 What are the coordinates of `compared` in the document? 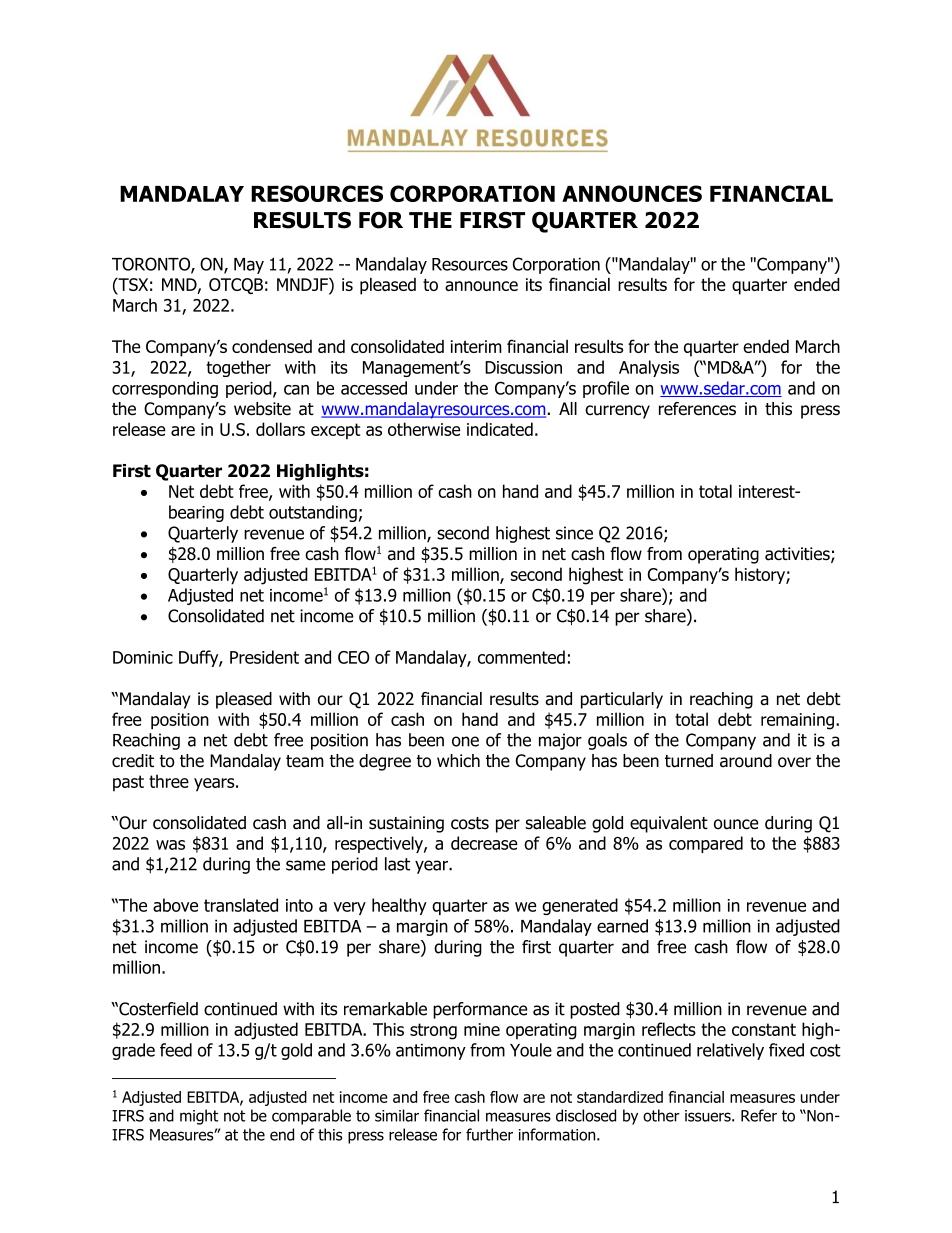 It's located at (706, 844).
